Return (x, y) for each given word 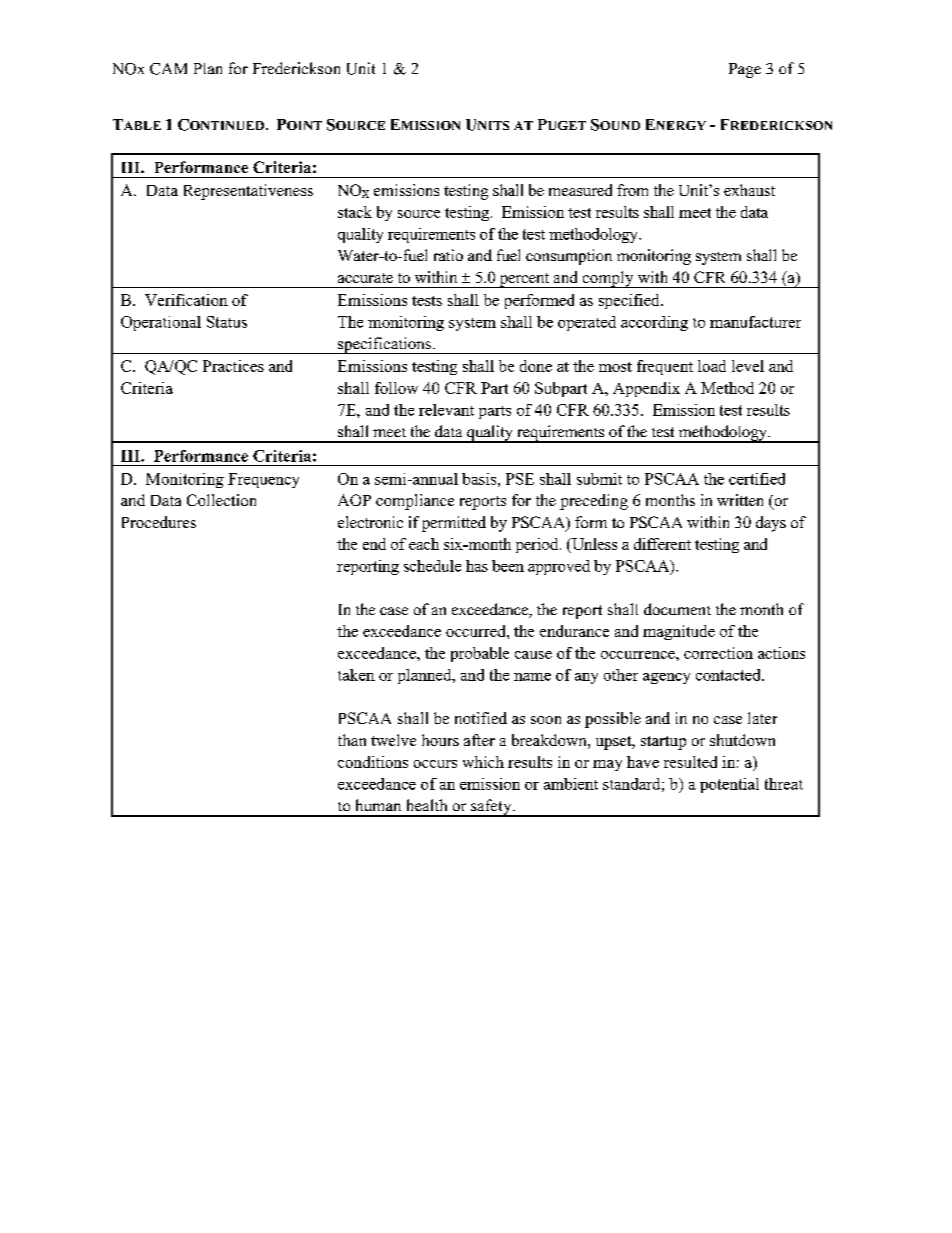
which (483, 762)
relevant (446, 410)
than (352, 740)
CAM (168, 69)
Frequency (263, 480)
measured (580, 190)
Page (745, 70)
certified (757, 479)
